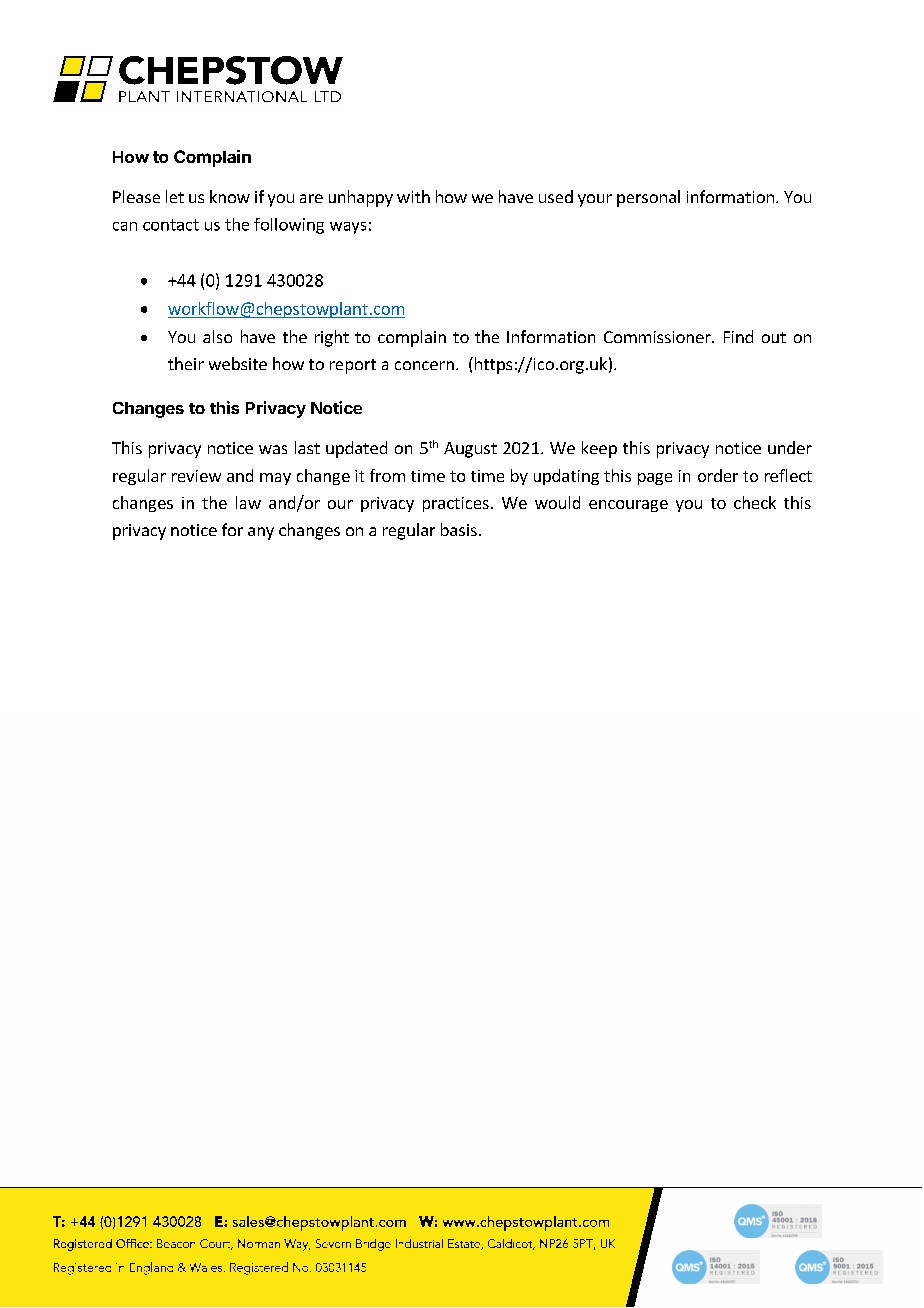 Image resolution: width=924 pixels, height=1308 pixels. What do you see at coordinates (273, 449) in the screenshot?
I see `was` at bounding box center [273, 449].
